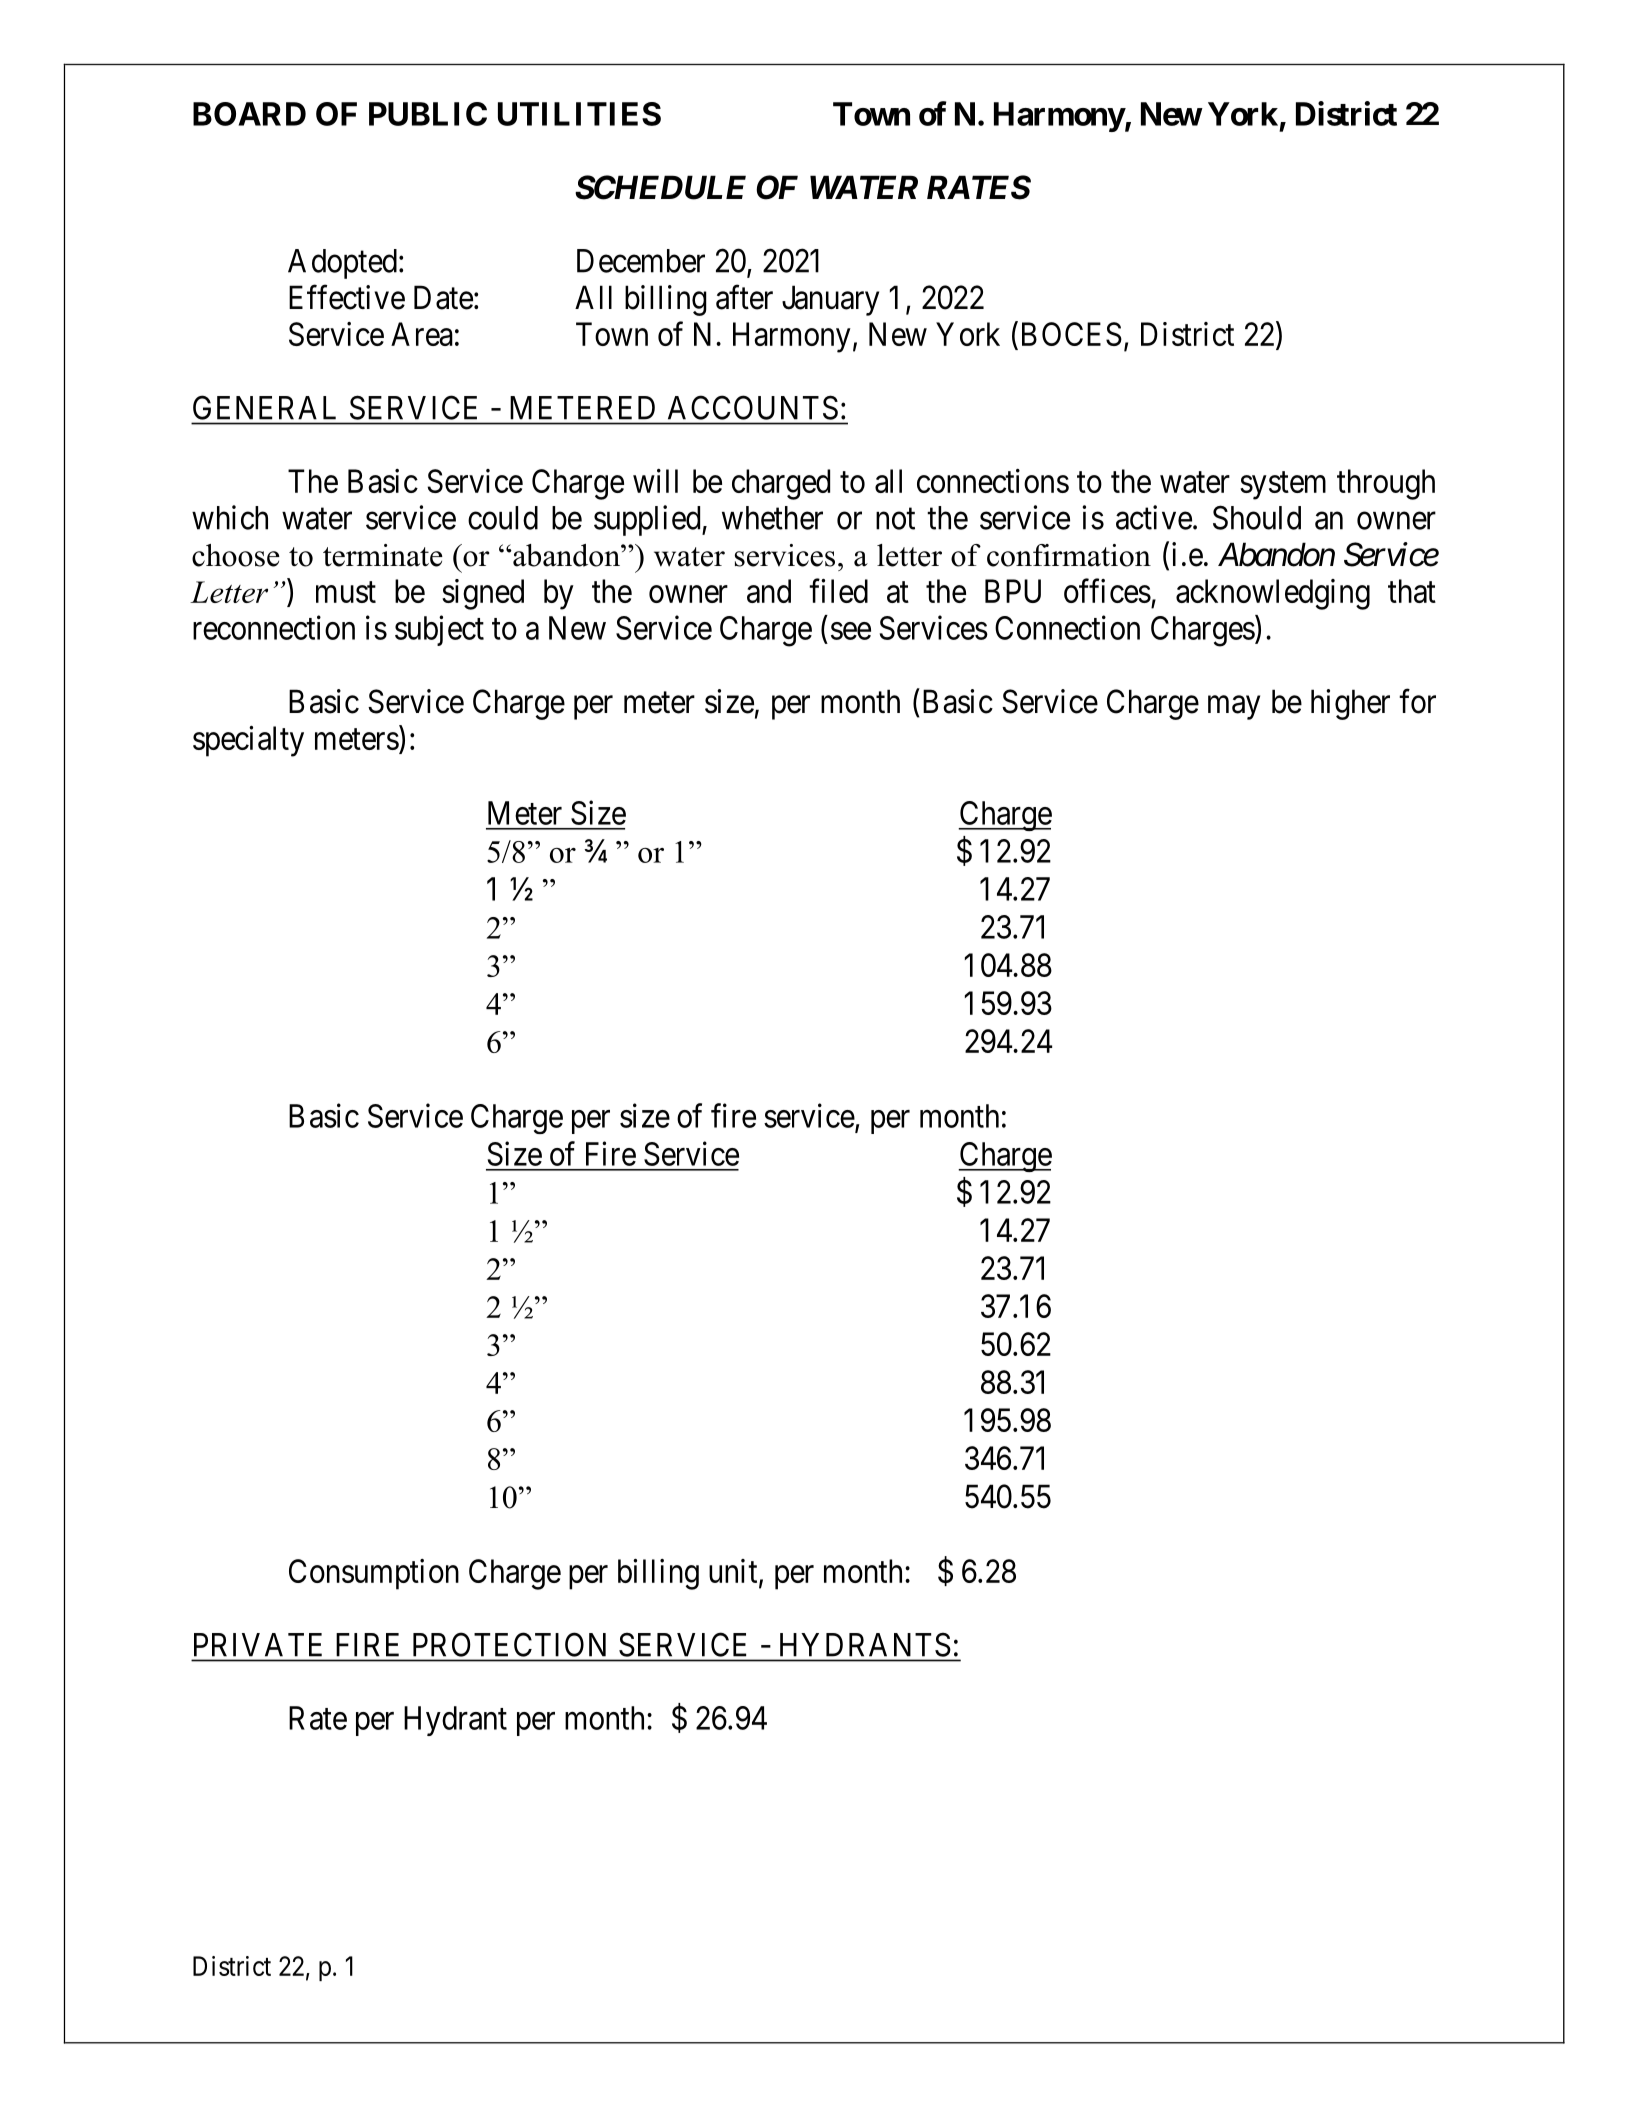  What do you see at coordinates (851, 631) in the document?
I see `see` at bounding box center [851, 631].
